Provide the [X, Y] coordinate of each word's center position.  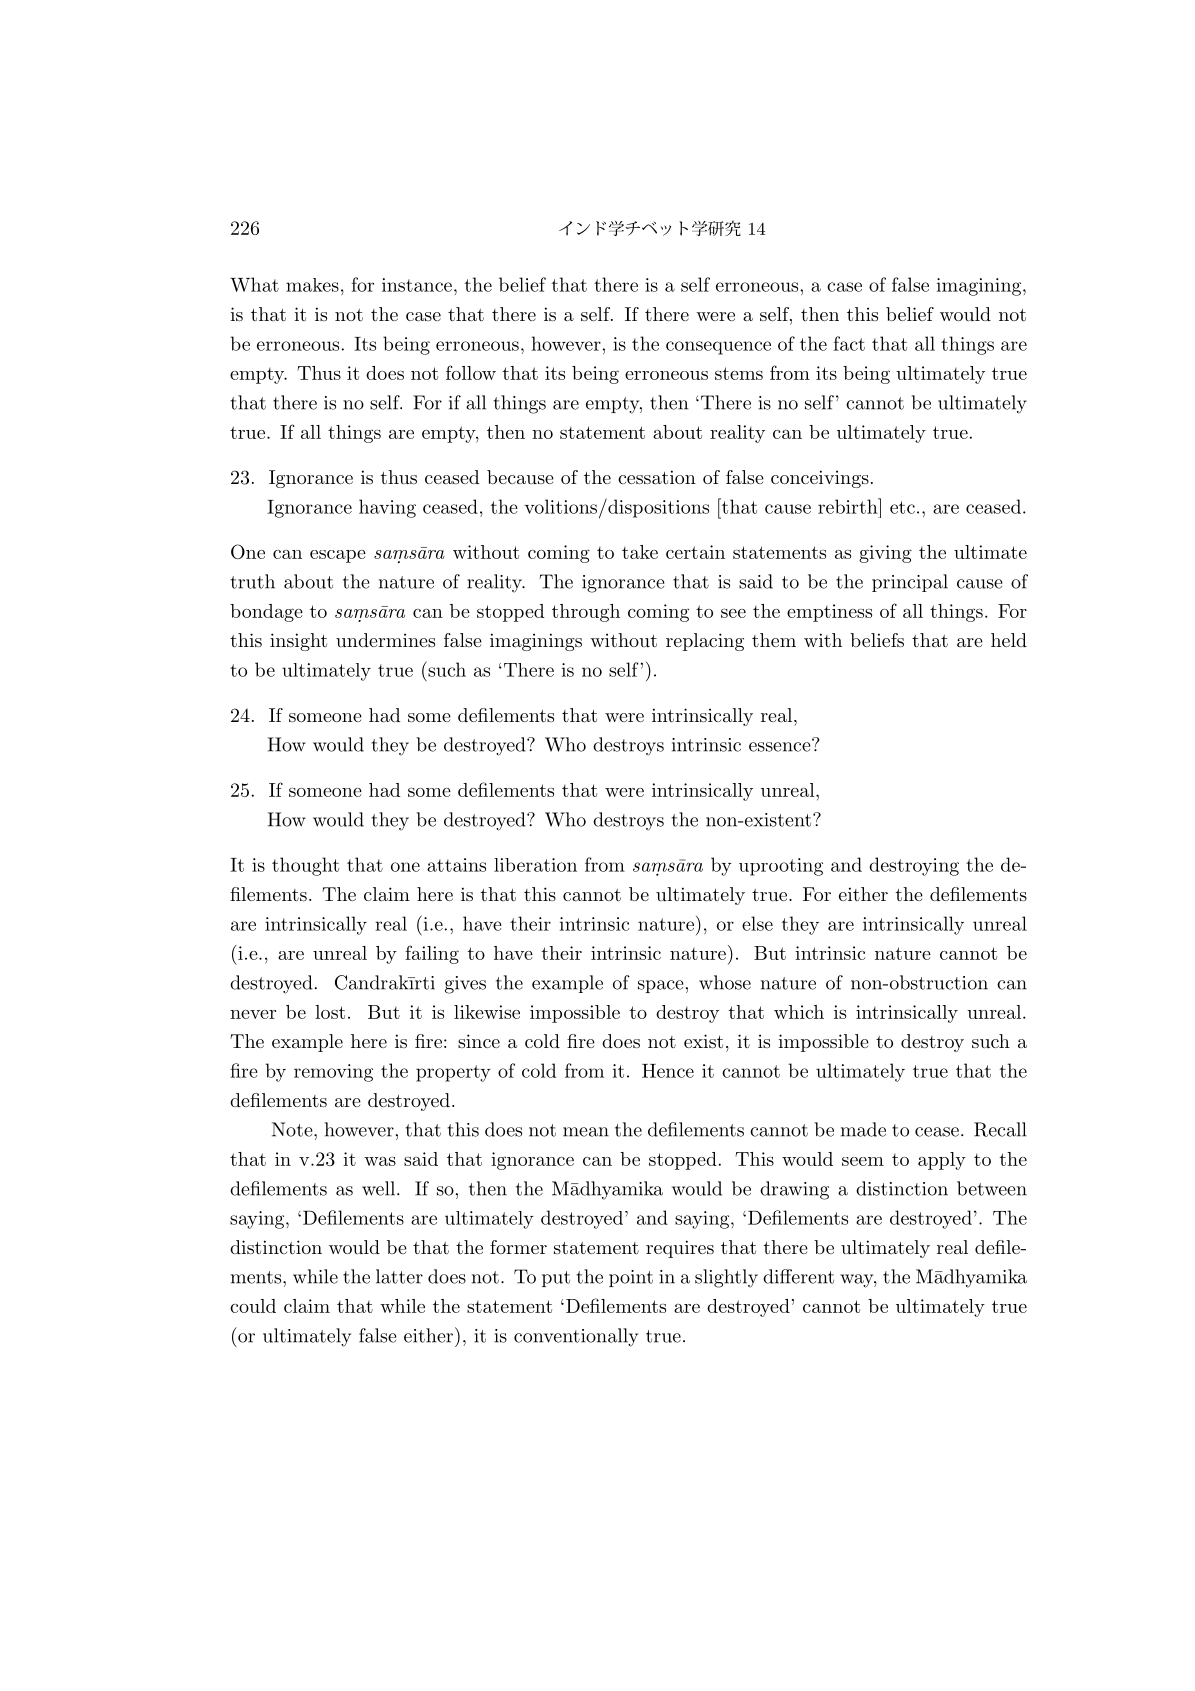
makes [312, 285]
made [863, 1129]
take [640, 552]
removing [333, 1073]
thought [305, 866]
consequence [718, 348]
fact [849, 343]
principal [910, 583]
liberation [535, 865]
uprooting [781, 867]
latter [399, 1276]
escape [338, 556]
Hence [668, 1071]
